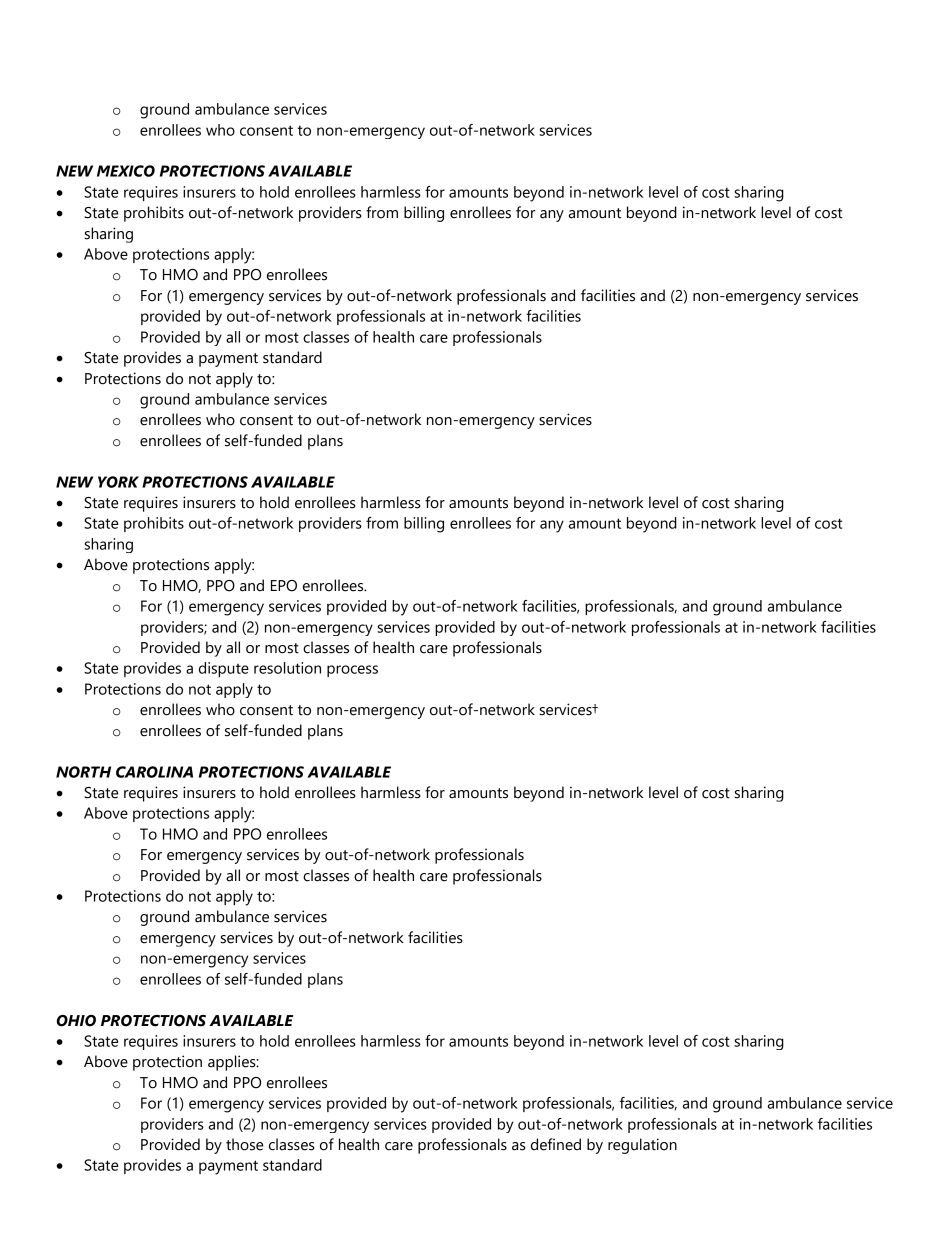 This image has width=952, height=1233. I want to click on MEXICO, so click(126, 171).
